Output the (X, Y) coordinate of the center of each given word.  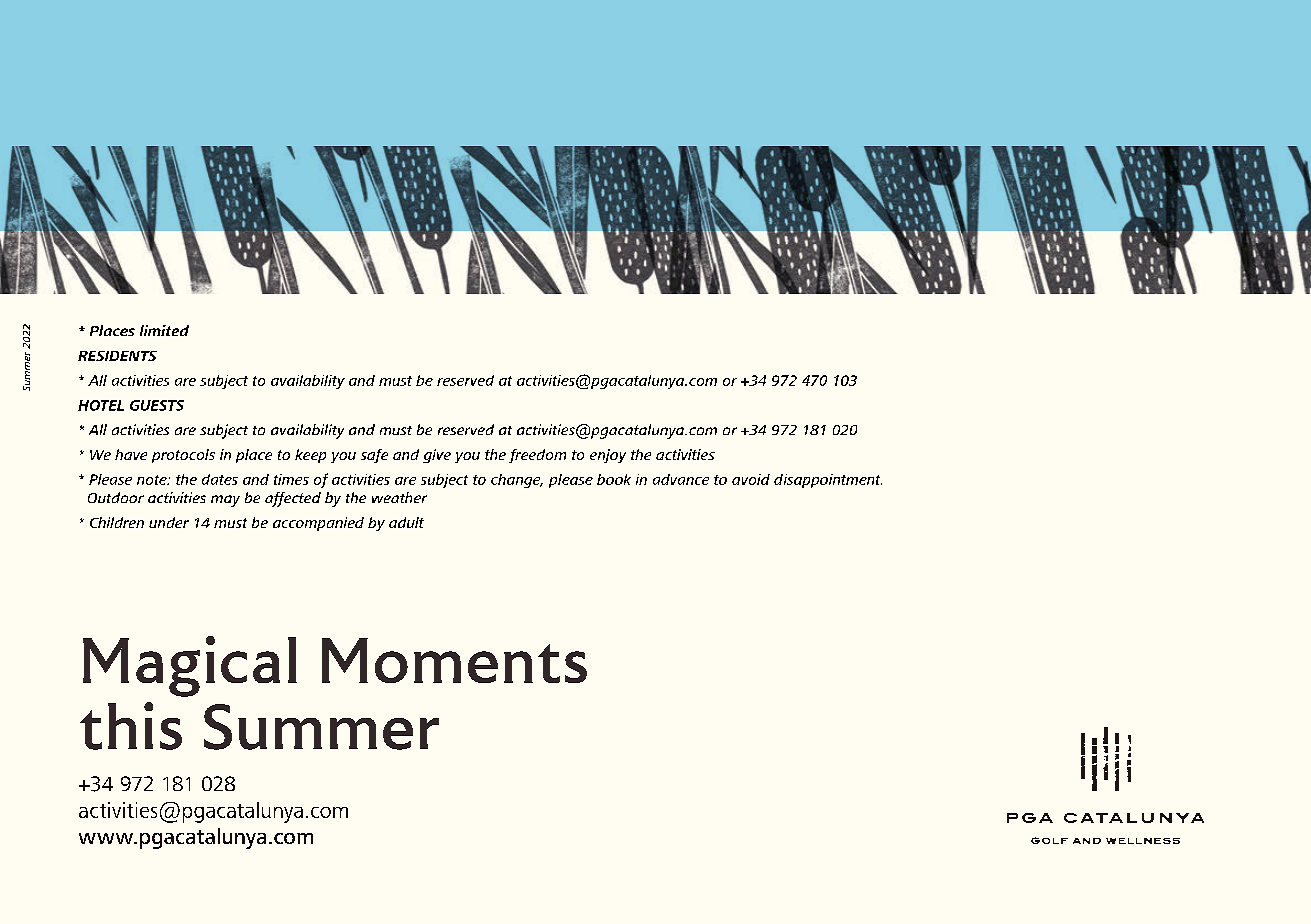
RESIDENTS (117, 356)
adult (406, 522)
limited (164, 330)
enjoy (608, 456)
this (131, 726)
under (169, 522)
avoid (751, 479)
